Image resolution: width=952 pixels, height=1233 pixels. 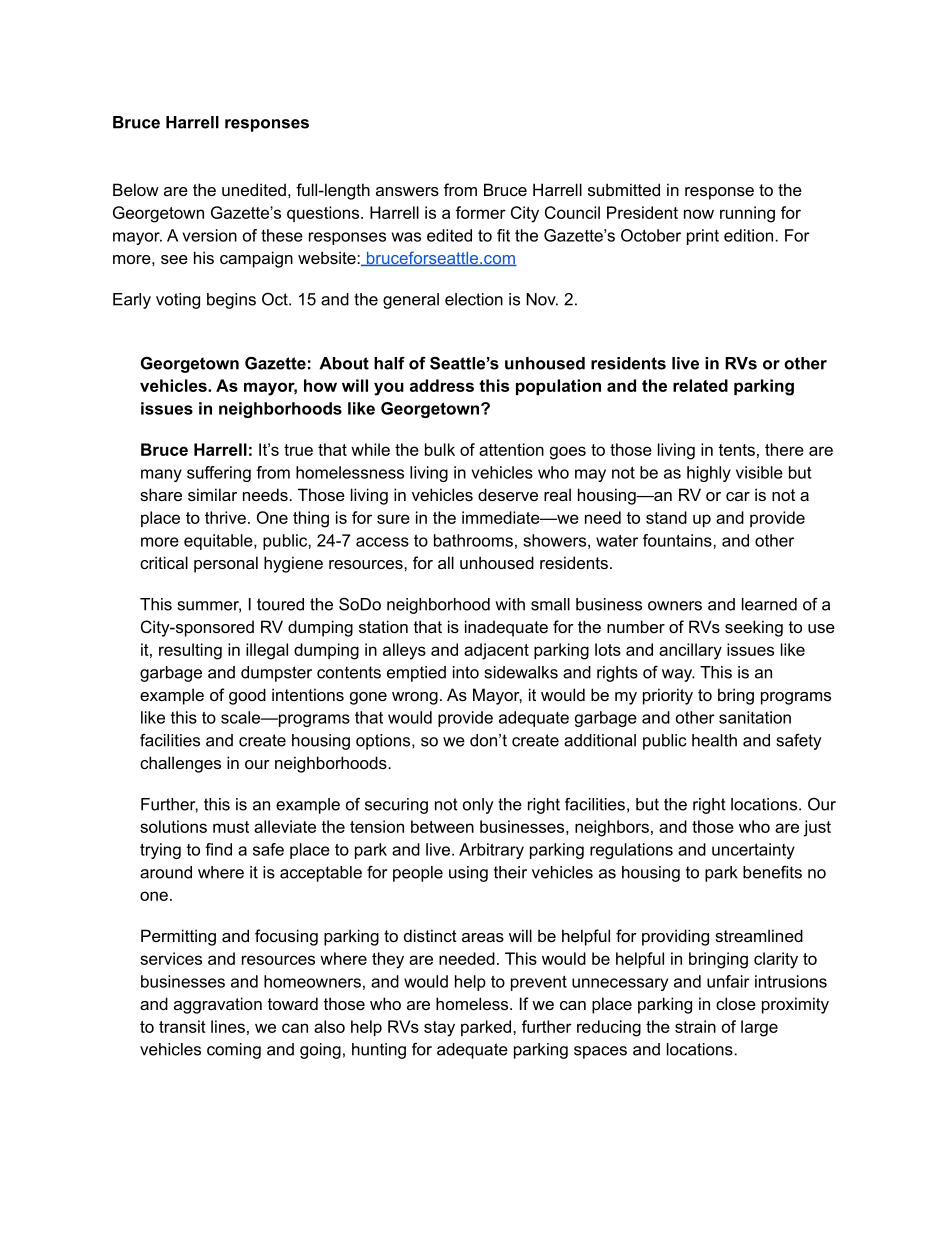 What do you see at coordinates (754, 628) in the image?
I see `seeking` at bounding box center [754, 628].
